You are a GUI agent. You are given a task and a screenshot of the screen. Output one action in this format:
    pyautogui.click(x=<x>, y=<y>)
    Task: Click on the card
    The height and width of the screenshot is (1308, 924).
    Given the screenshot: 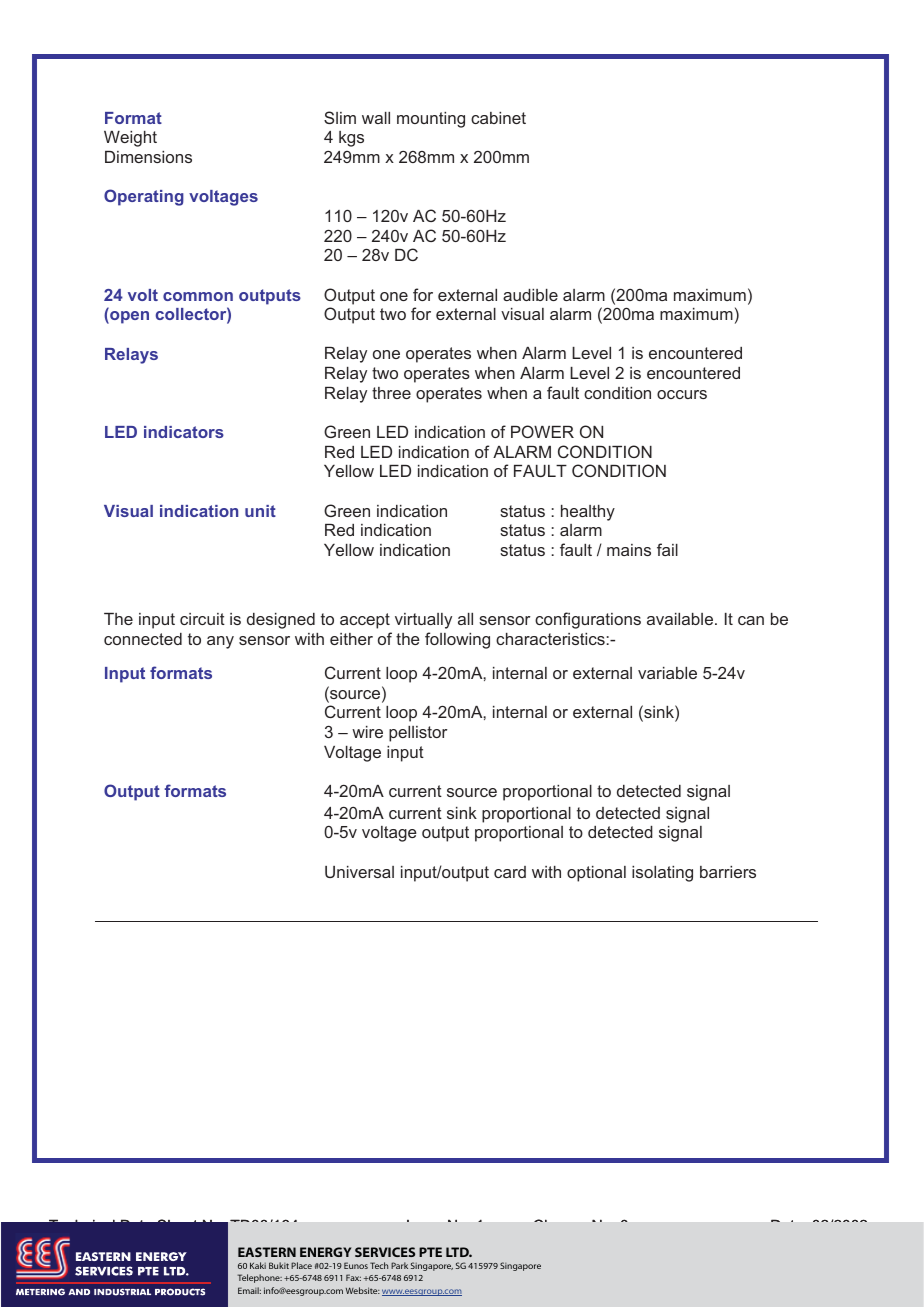 What is the action you would take?
    pyautogui.click(x=510, y=872)
